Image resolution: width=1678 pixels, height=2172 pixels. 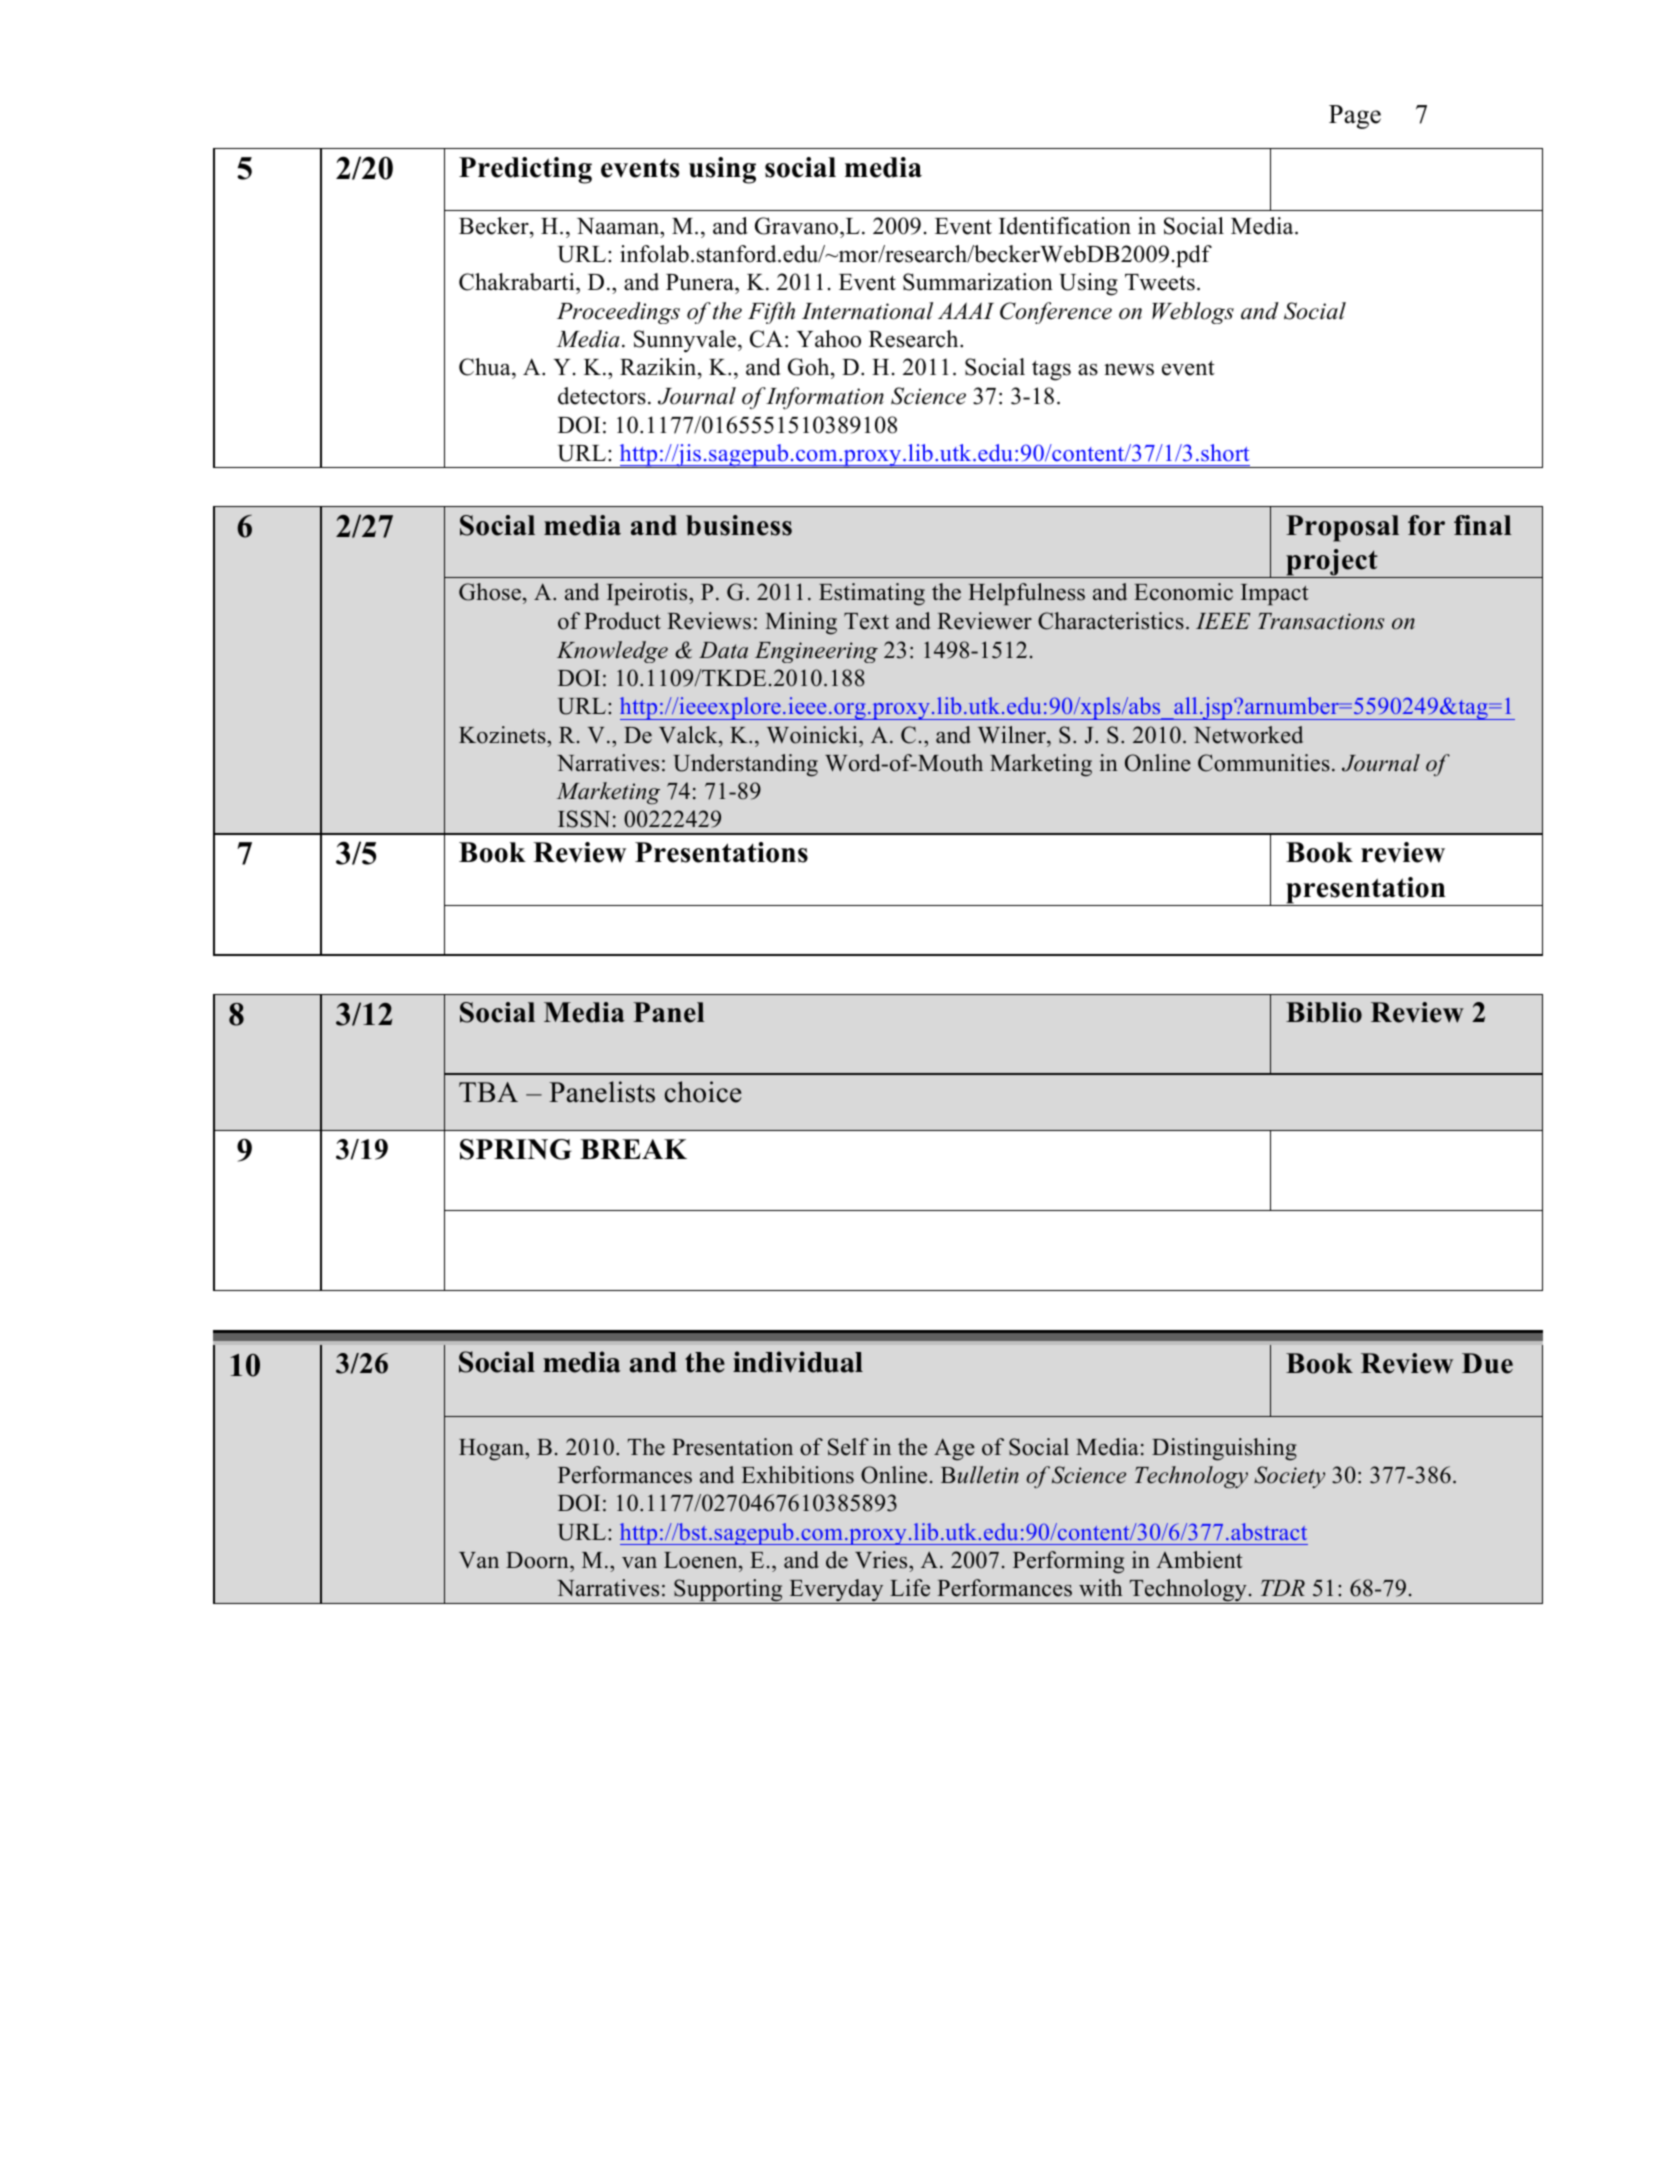 What do you see at coordinates (633, 1149) in the page?
I see `BREAK` at bounding box center [633, 1149].
